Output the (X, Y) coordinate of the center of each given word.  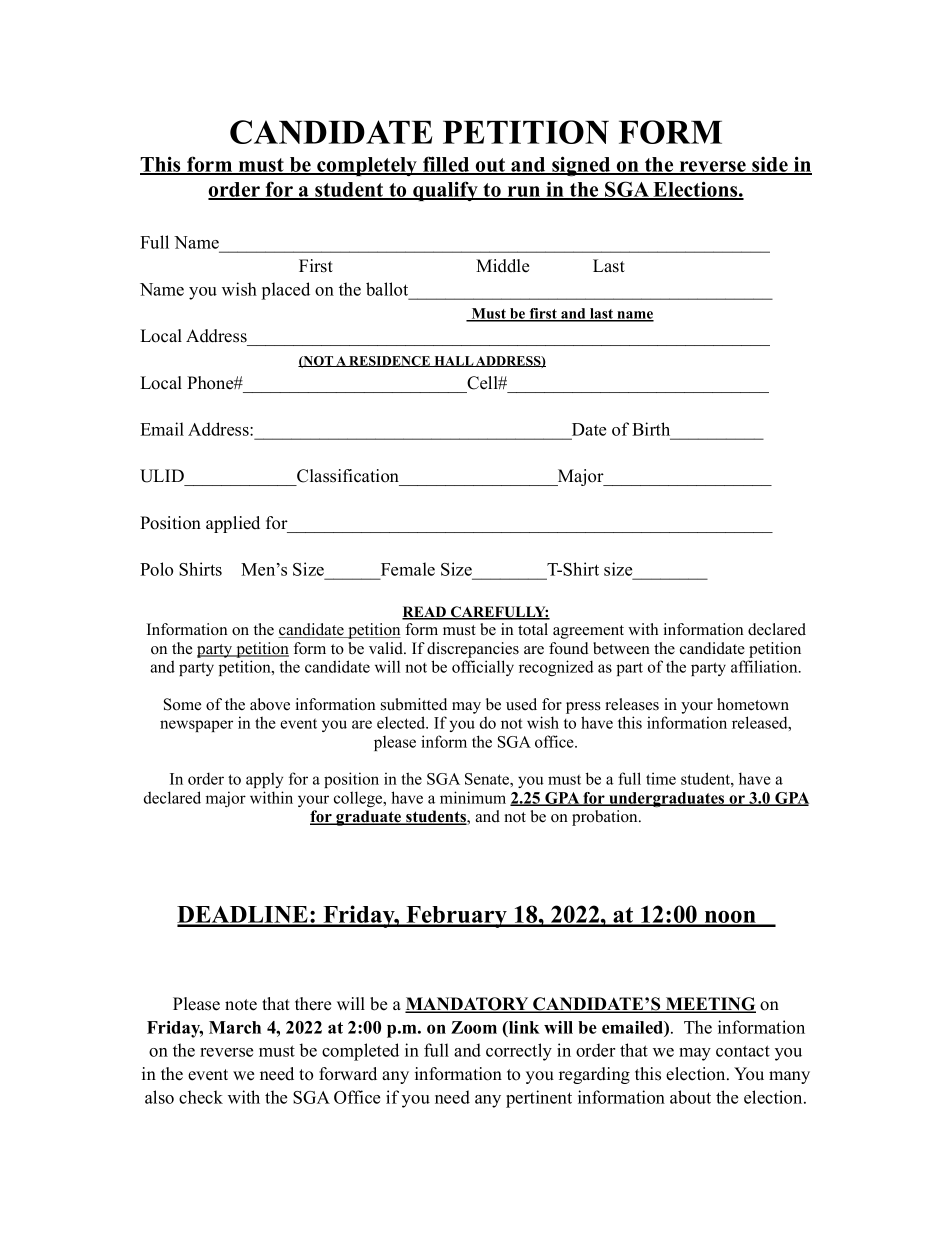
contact (743, 1051)
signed (581, 166)
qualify (445, 191)
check (201, 1097)
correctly (519, 1052)
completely (367, 166)
